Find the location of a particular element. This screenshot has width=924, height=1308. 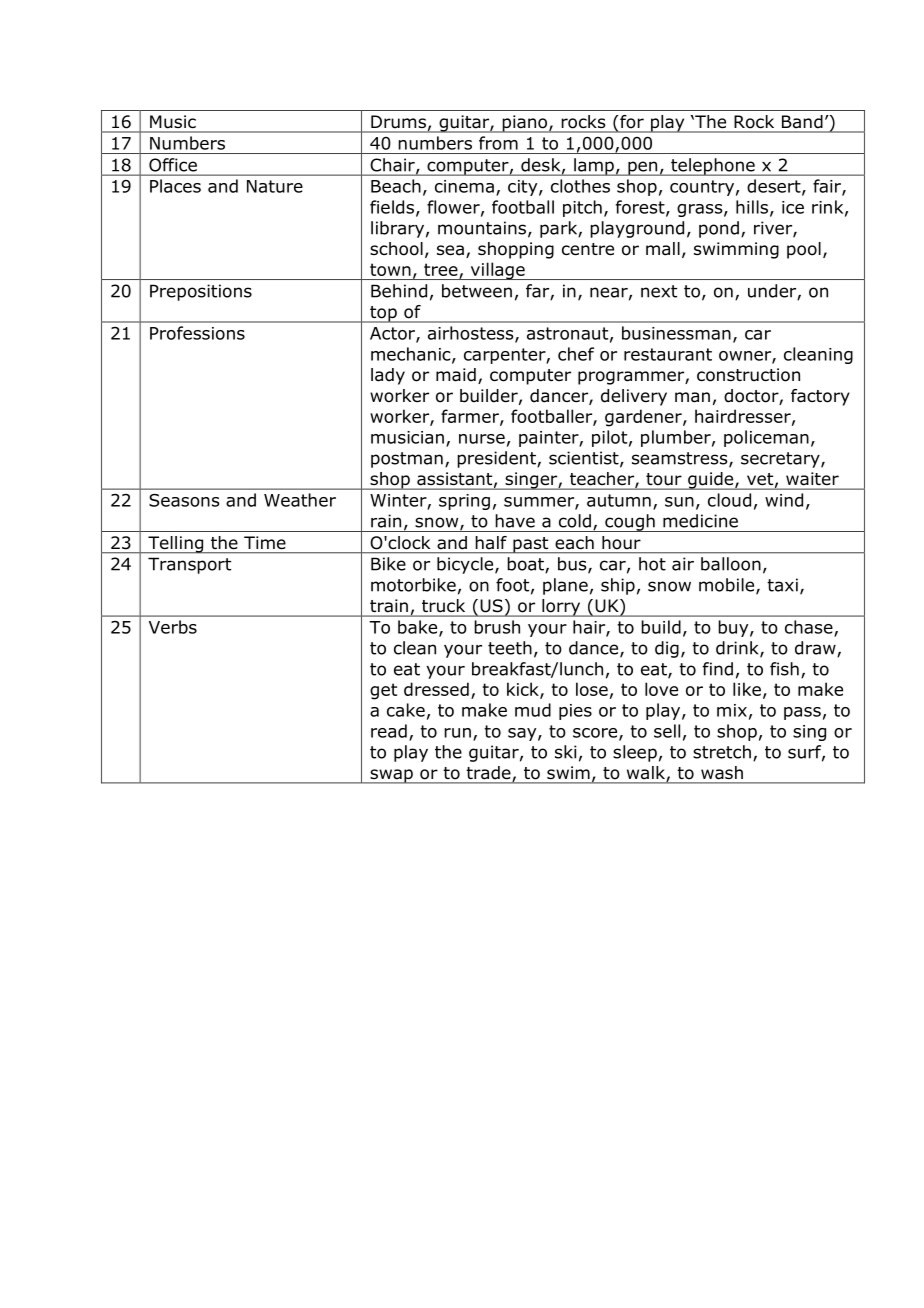

Prepositions is located at coordinates (201, 292).
